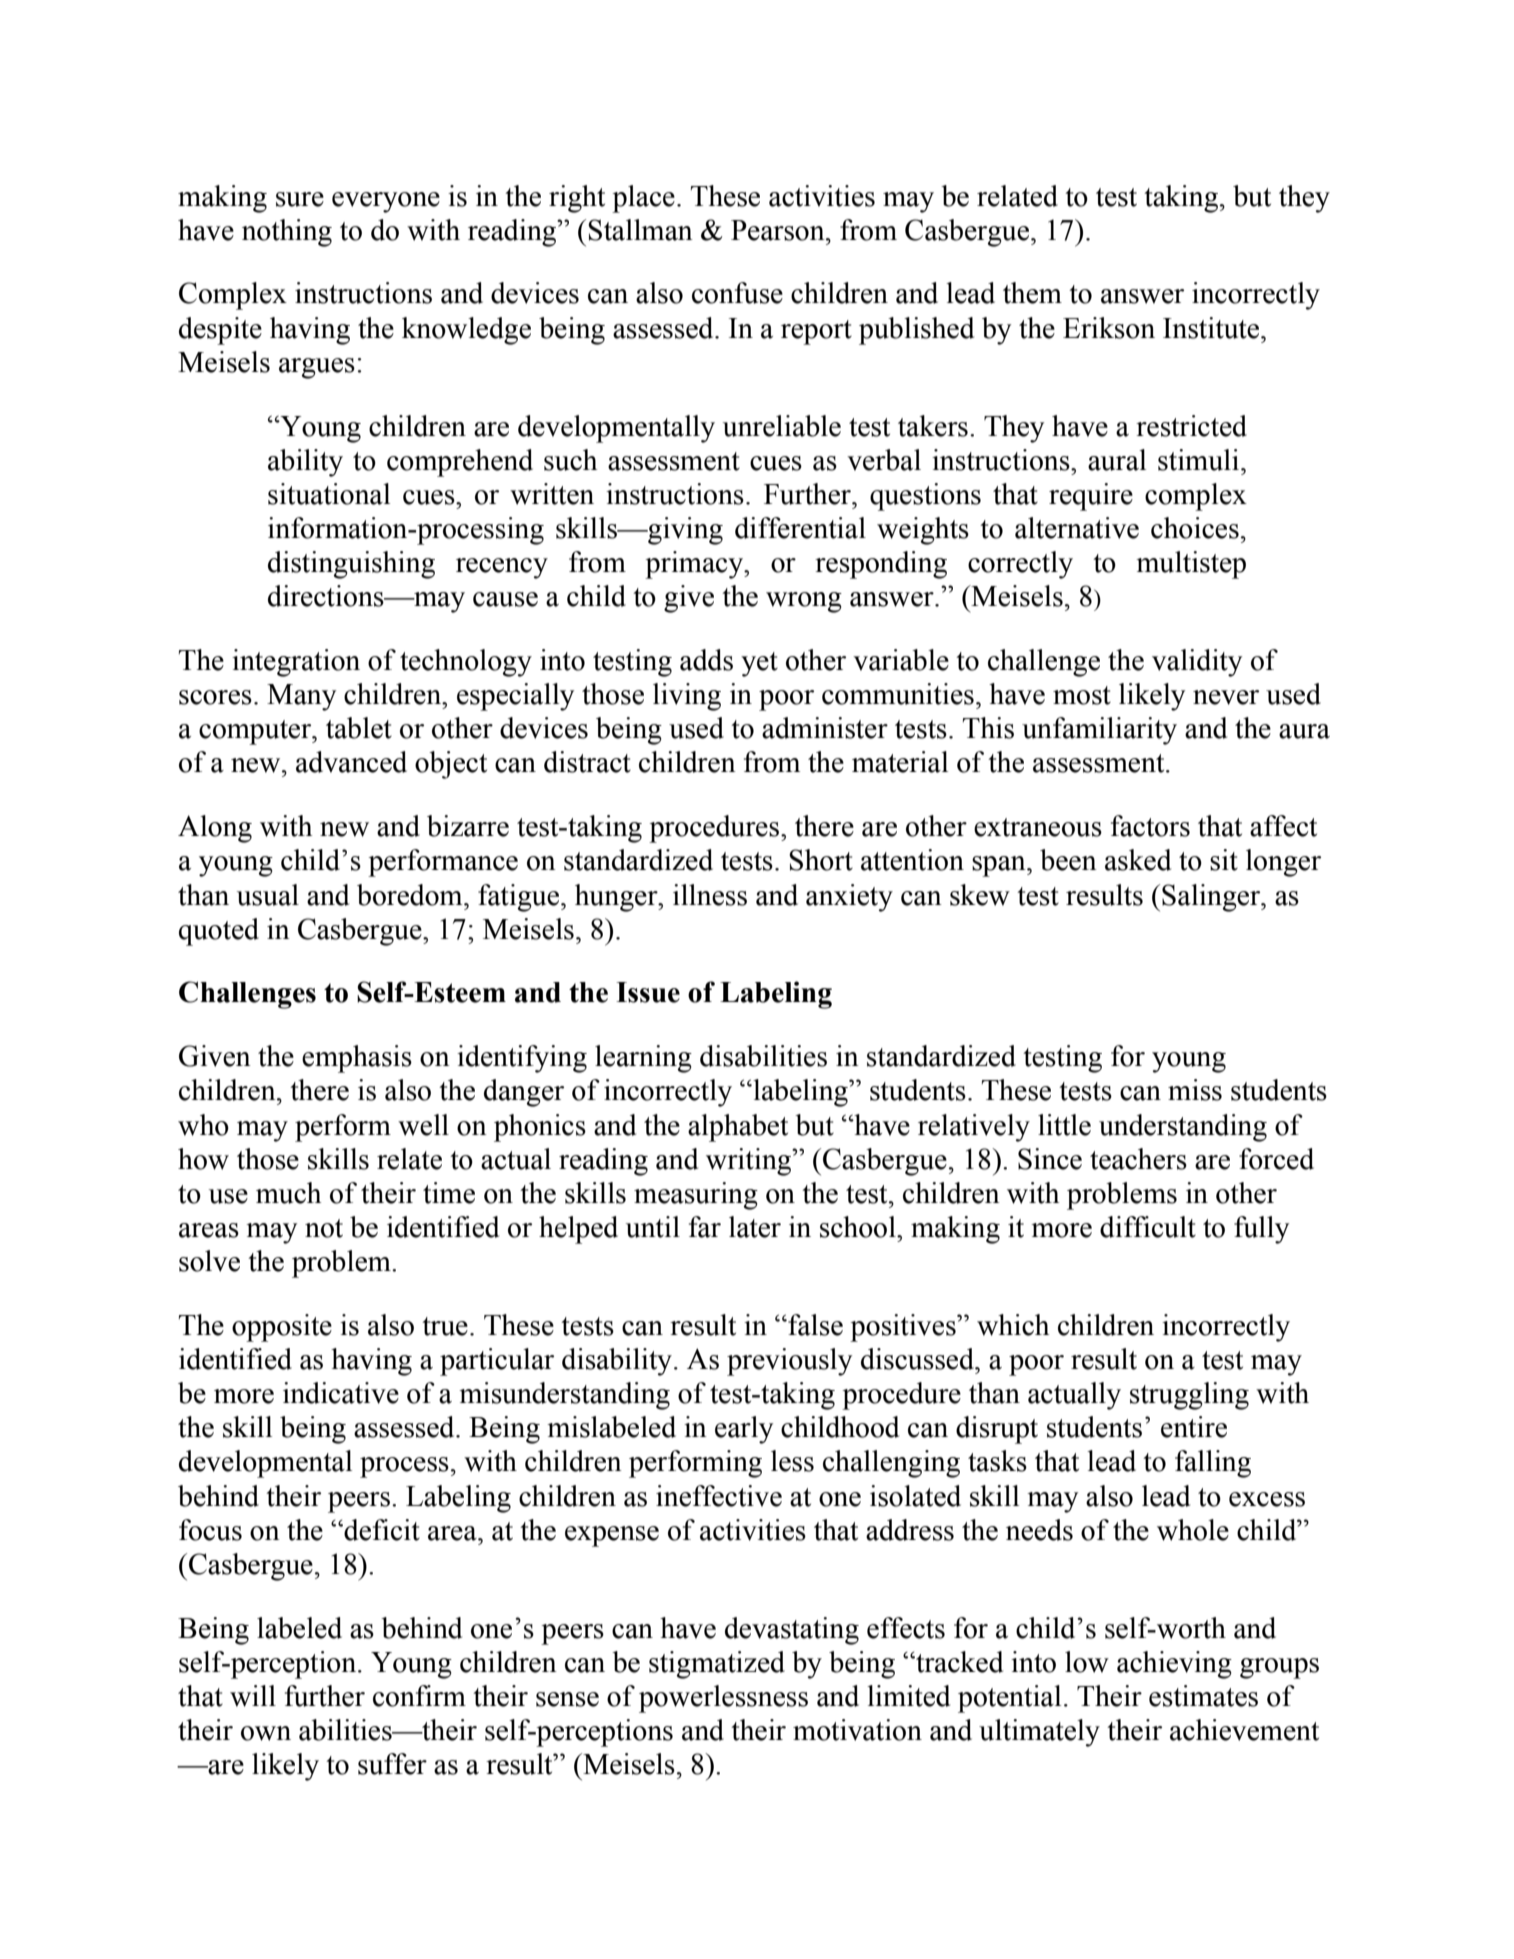  Describe the element at coordinates (717, 1665) in the document. I see `stigmatized` at that location.
